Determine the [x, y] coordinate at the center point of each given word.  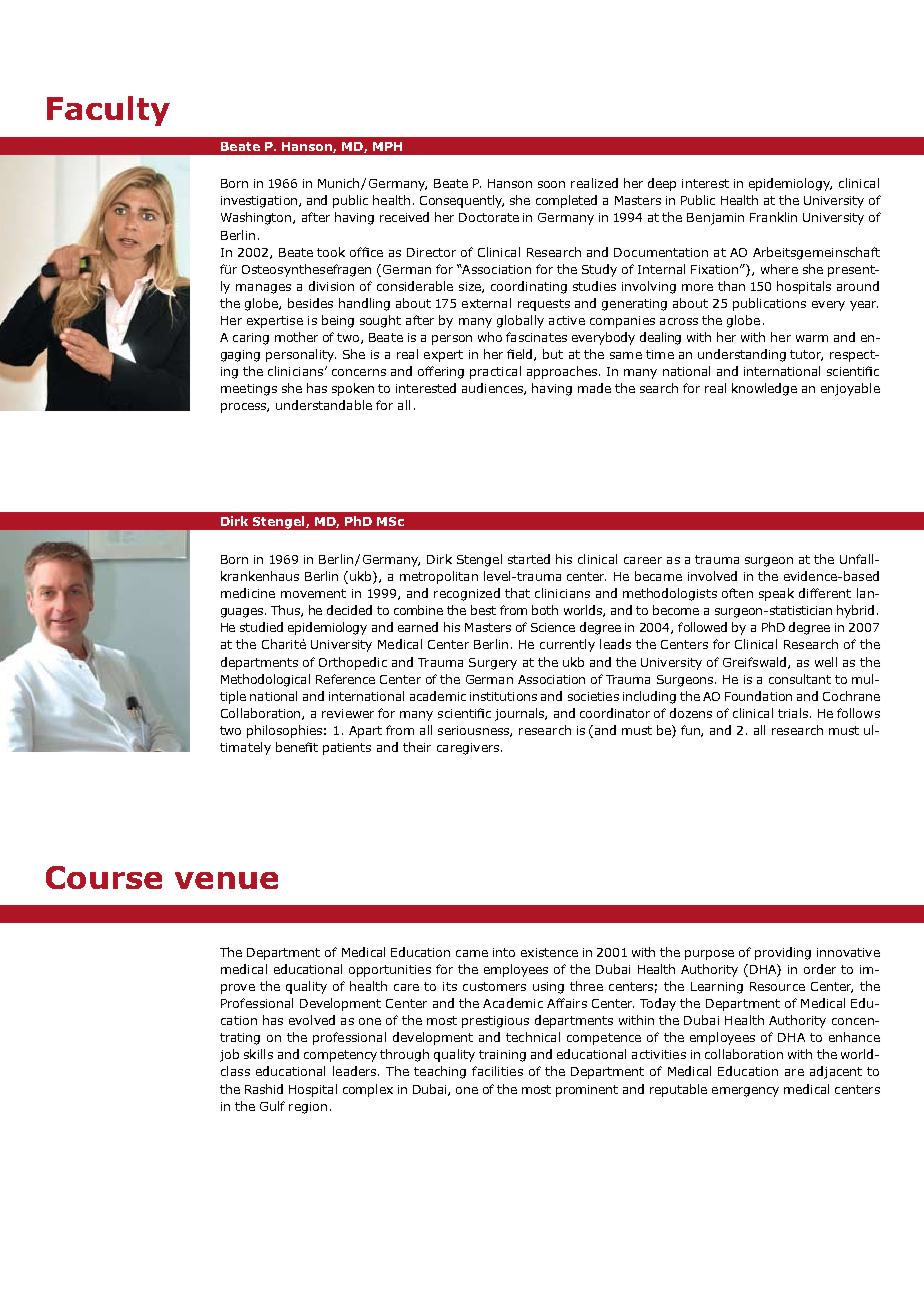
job [229, 1055]
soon [551, 184]
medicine [248, 593]
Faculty [108, 111]
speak [776, 594]
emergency [745, 1092]
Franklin [773, 217]
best [483, 610]
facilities [497, 1071]
